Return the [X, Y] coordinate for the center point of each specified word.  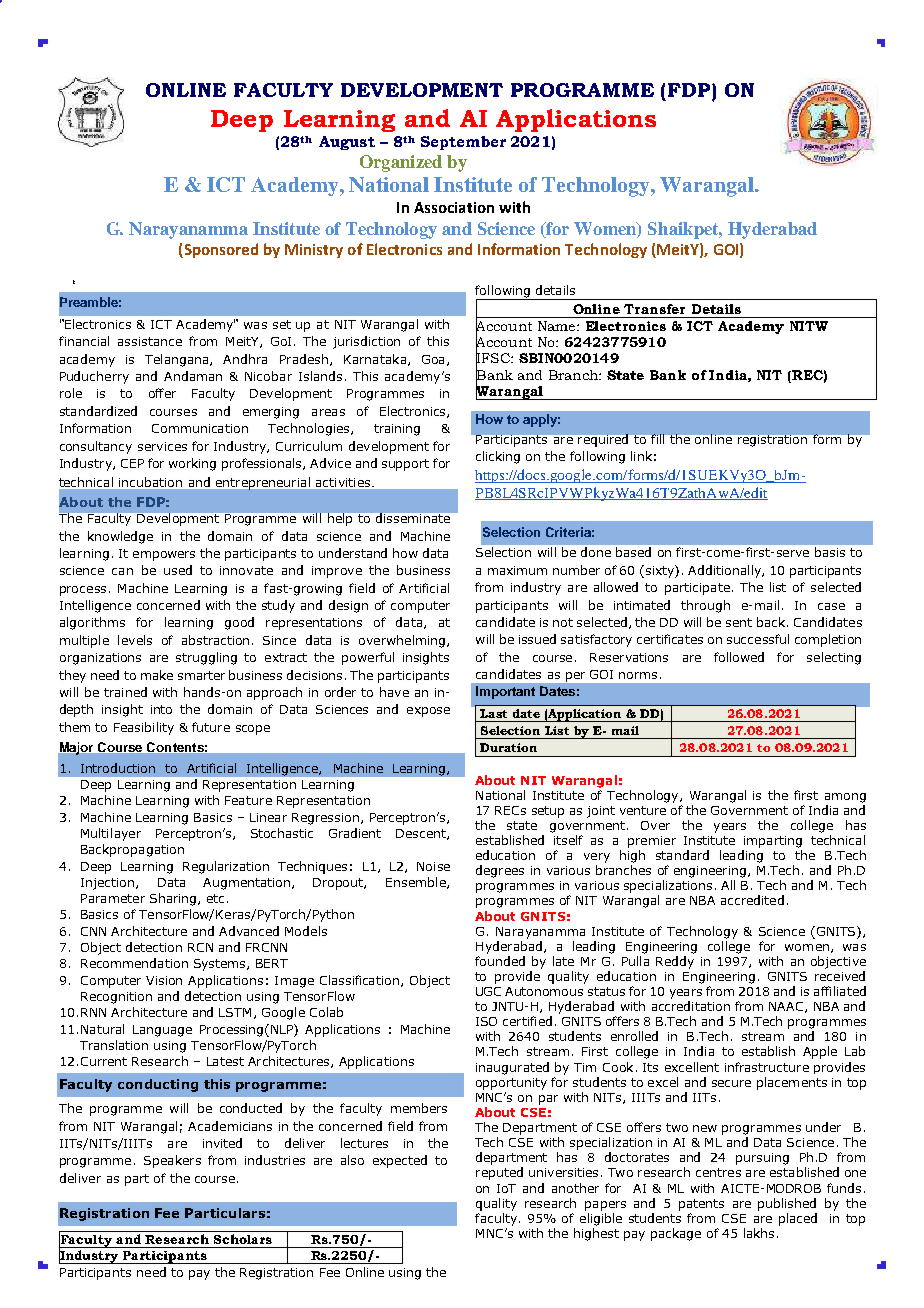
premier [652, 842]
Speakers [172, 1161]
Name [558, 326]
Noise [433, 866]
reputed [499, 1173]
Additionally [725, 571]
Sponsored [220, 250]
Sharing [174, 899]
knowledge [120, 537]
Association [454, 207]
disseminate [413, 518]
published [787, 1204]
